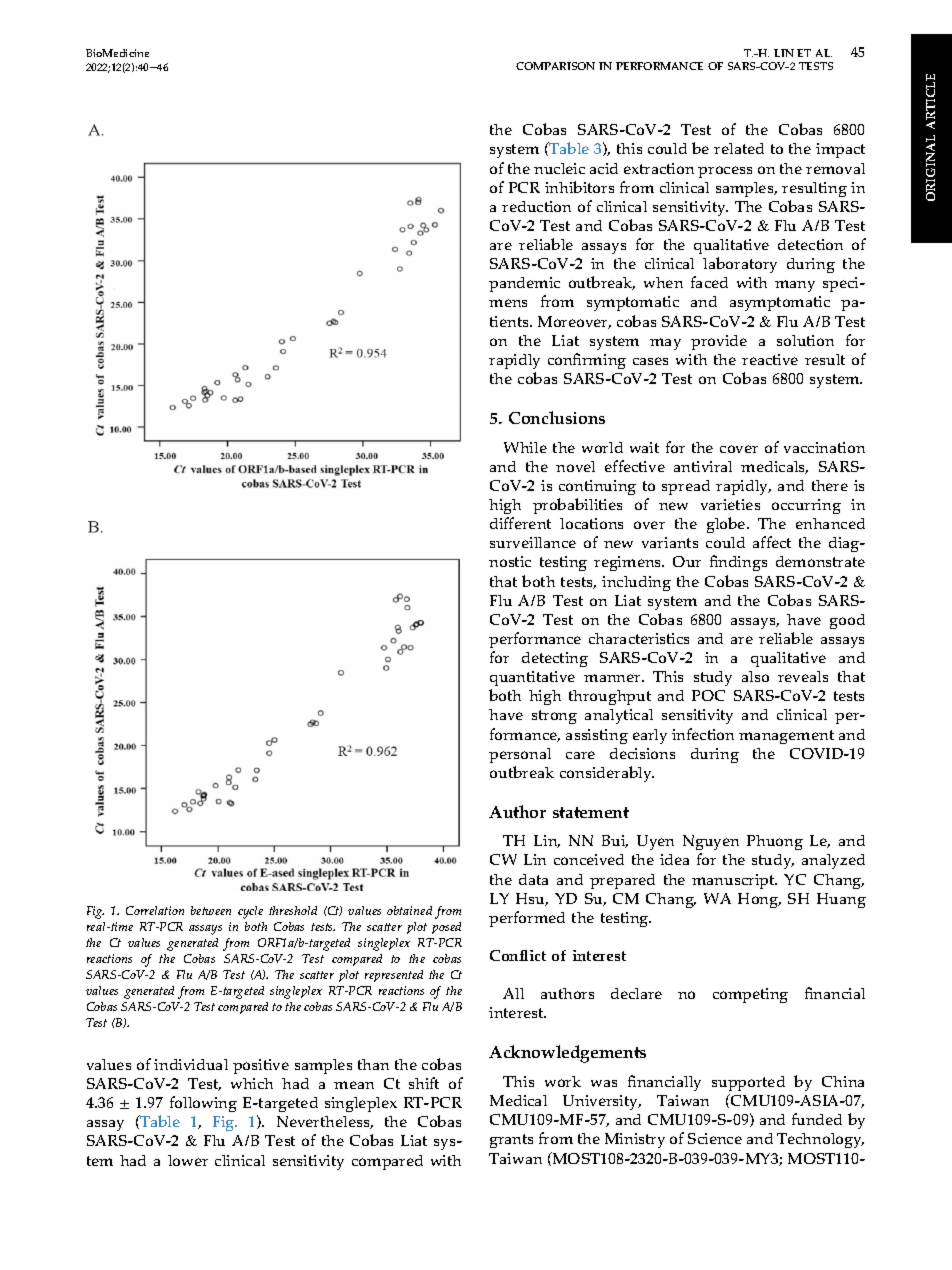 The height and width of the document is (1270, 952). Describe the element at coordinates (739, 148) in the document. I see `related` at that location.
